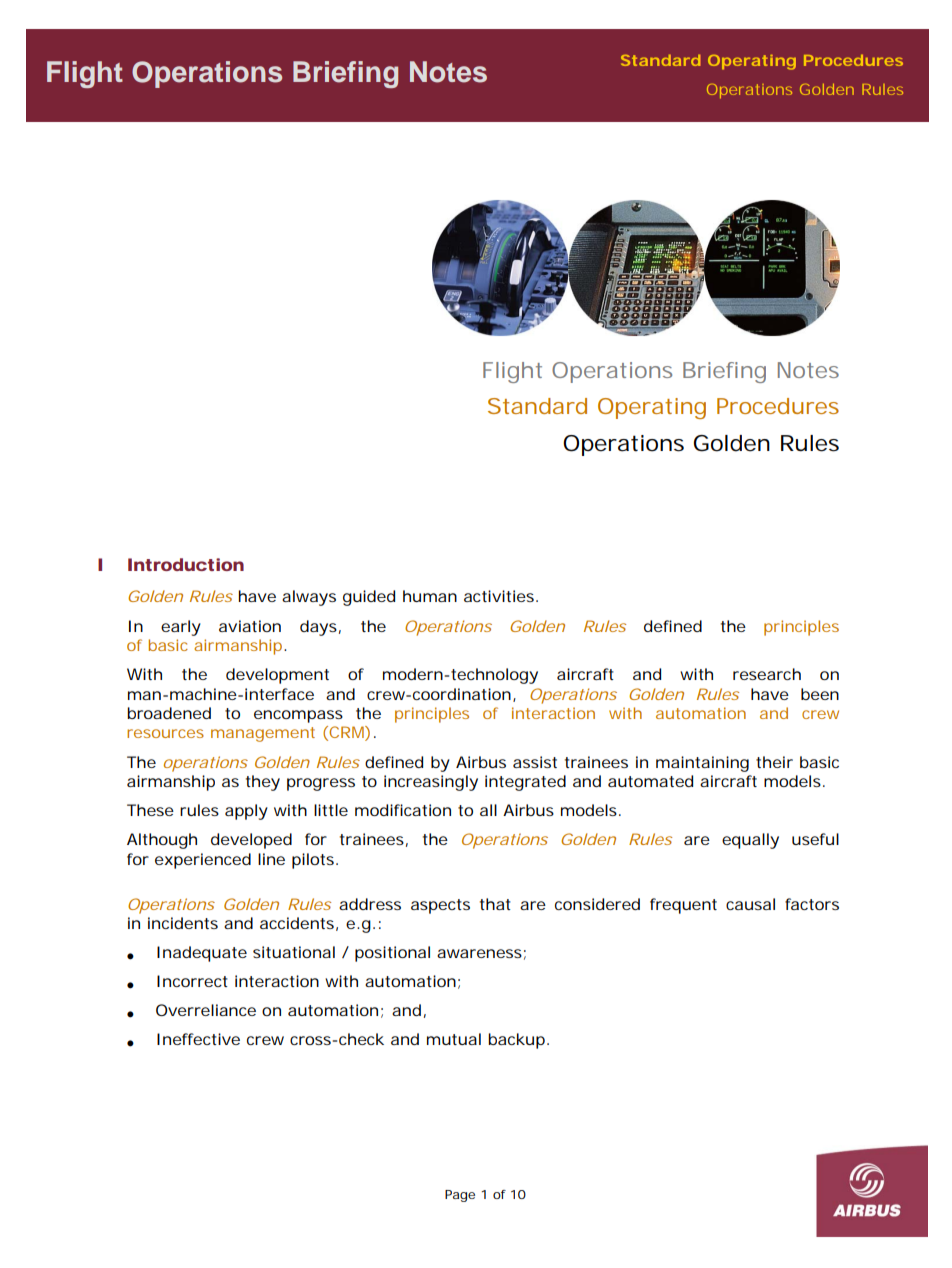 This page has height=1268, width=952. I want to click on mutual, so click(454, 1039).
